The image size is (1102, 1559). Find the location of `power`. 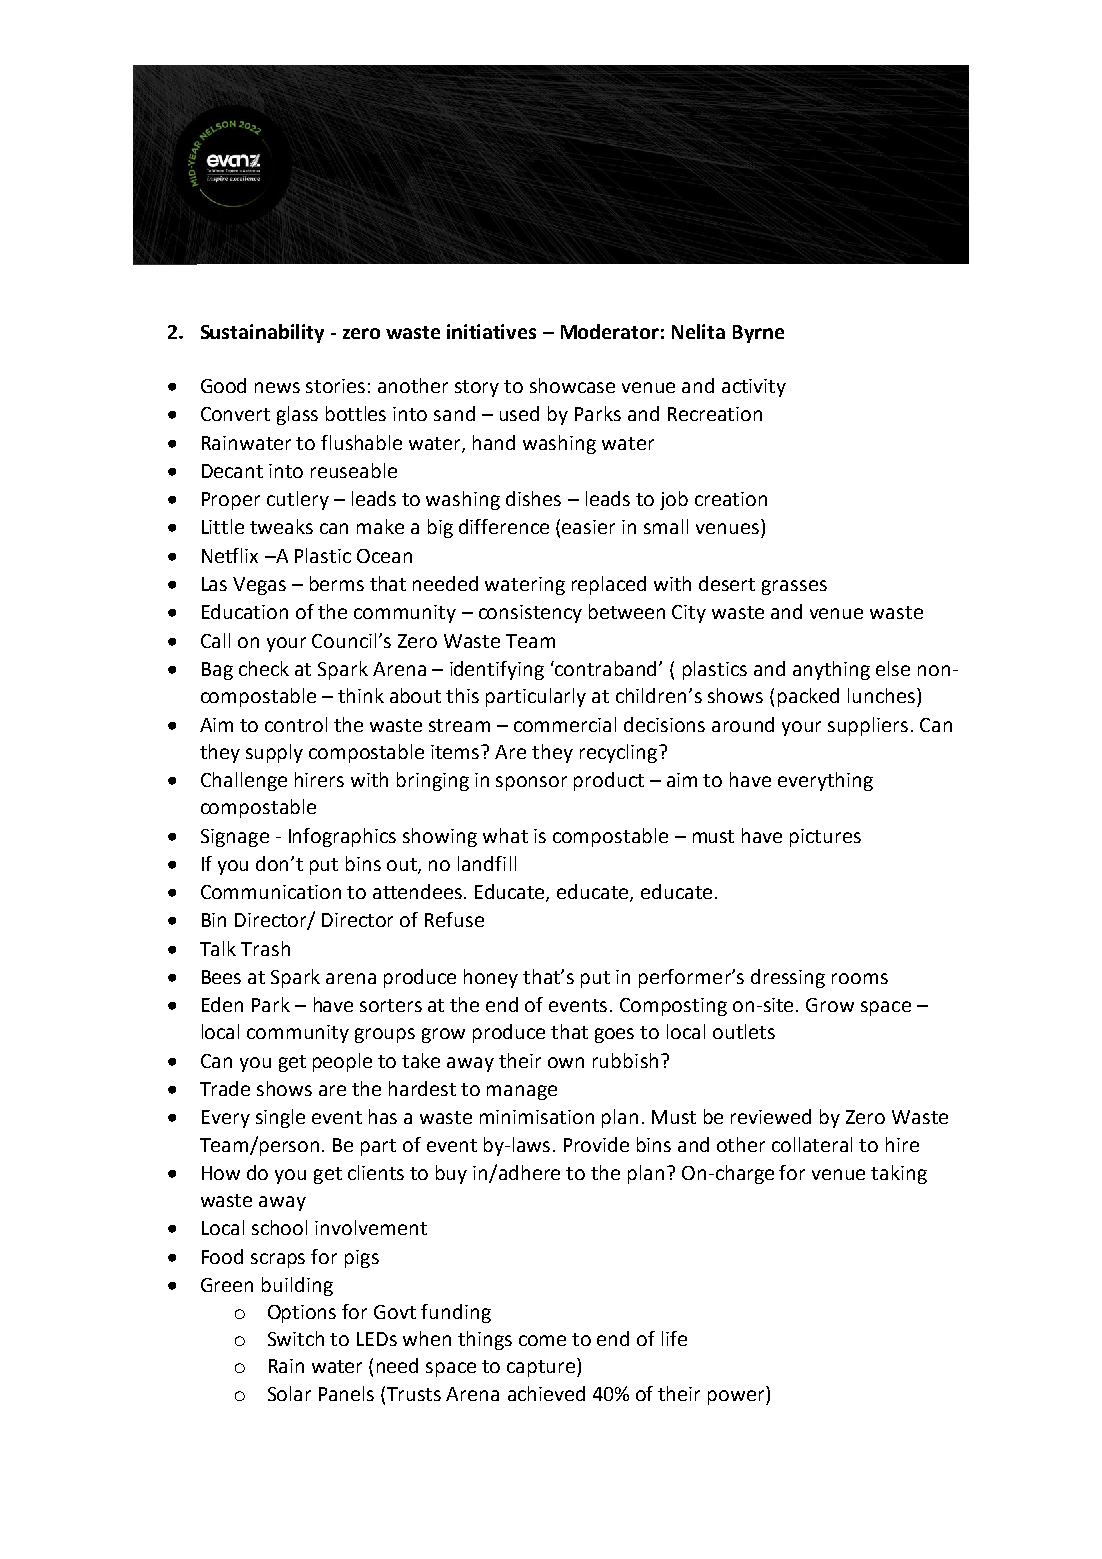

power is located at coordinates (737, 1397).
